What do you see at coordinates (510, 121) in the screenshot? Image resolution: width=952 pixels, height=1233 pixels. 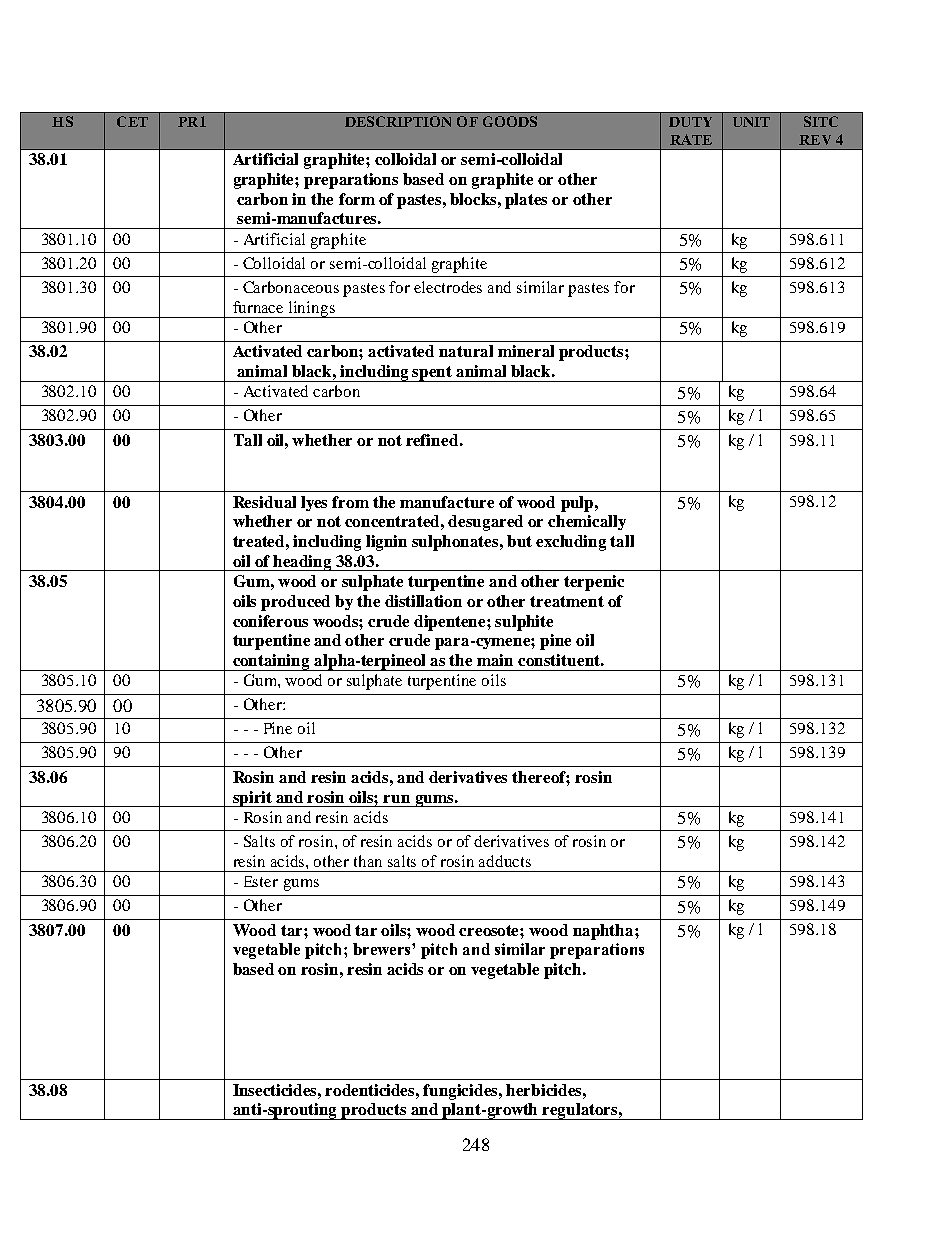 I see `GOODS` at bounding box center [510, 121].
